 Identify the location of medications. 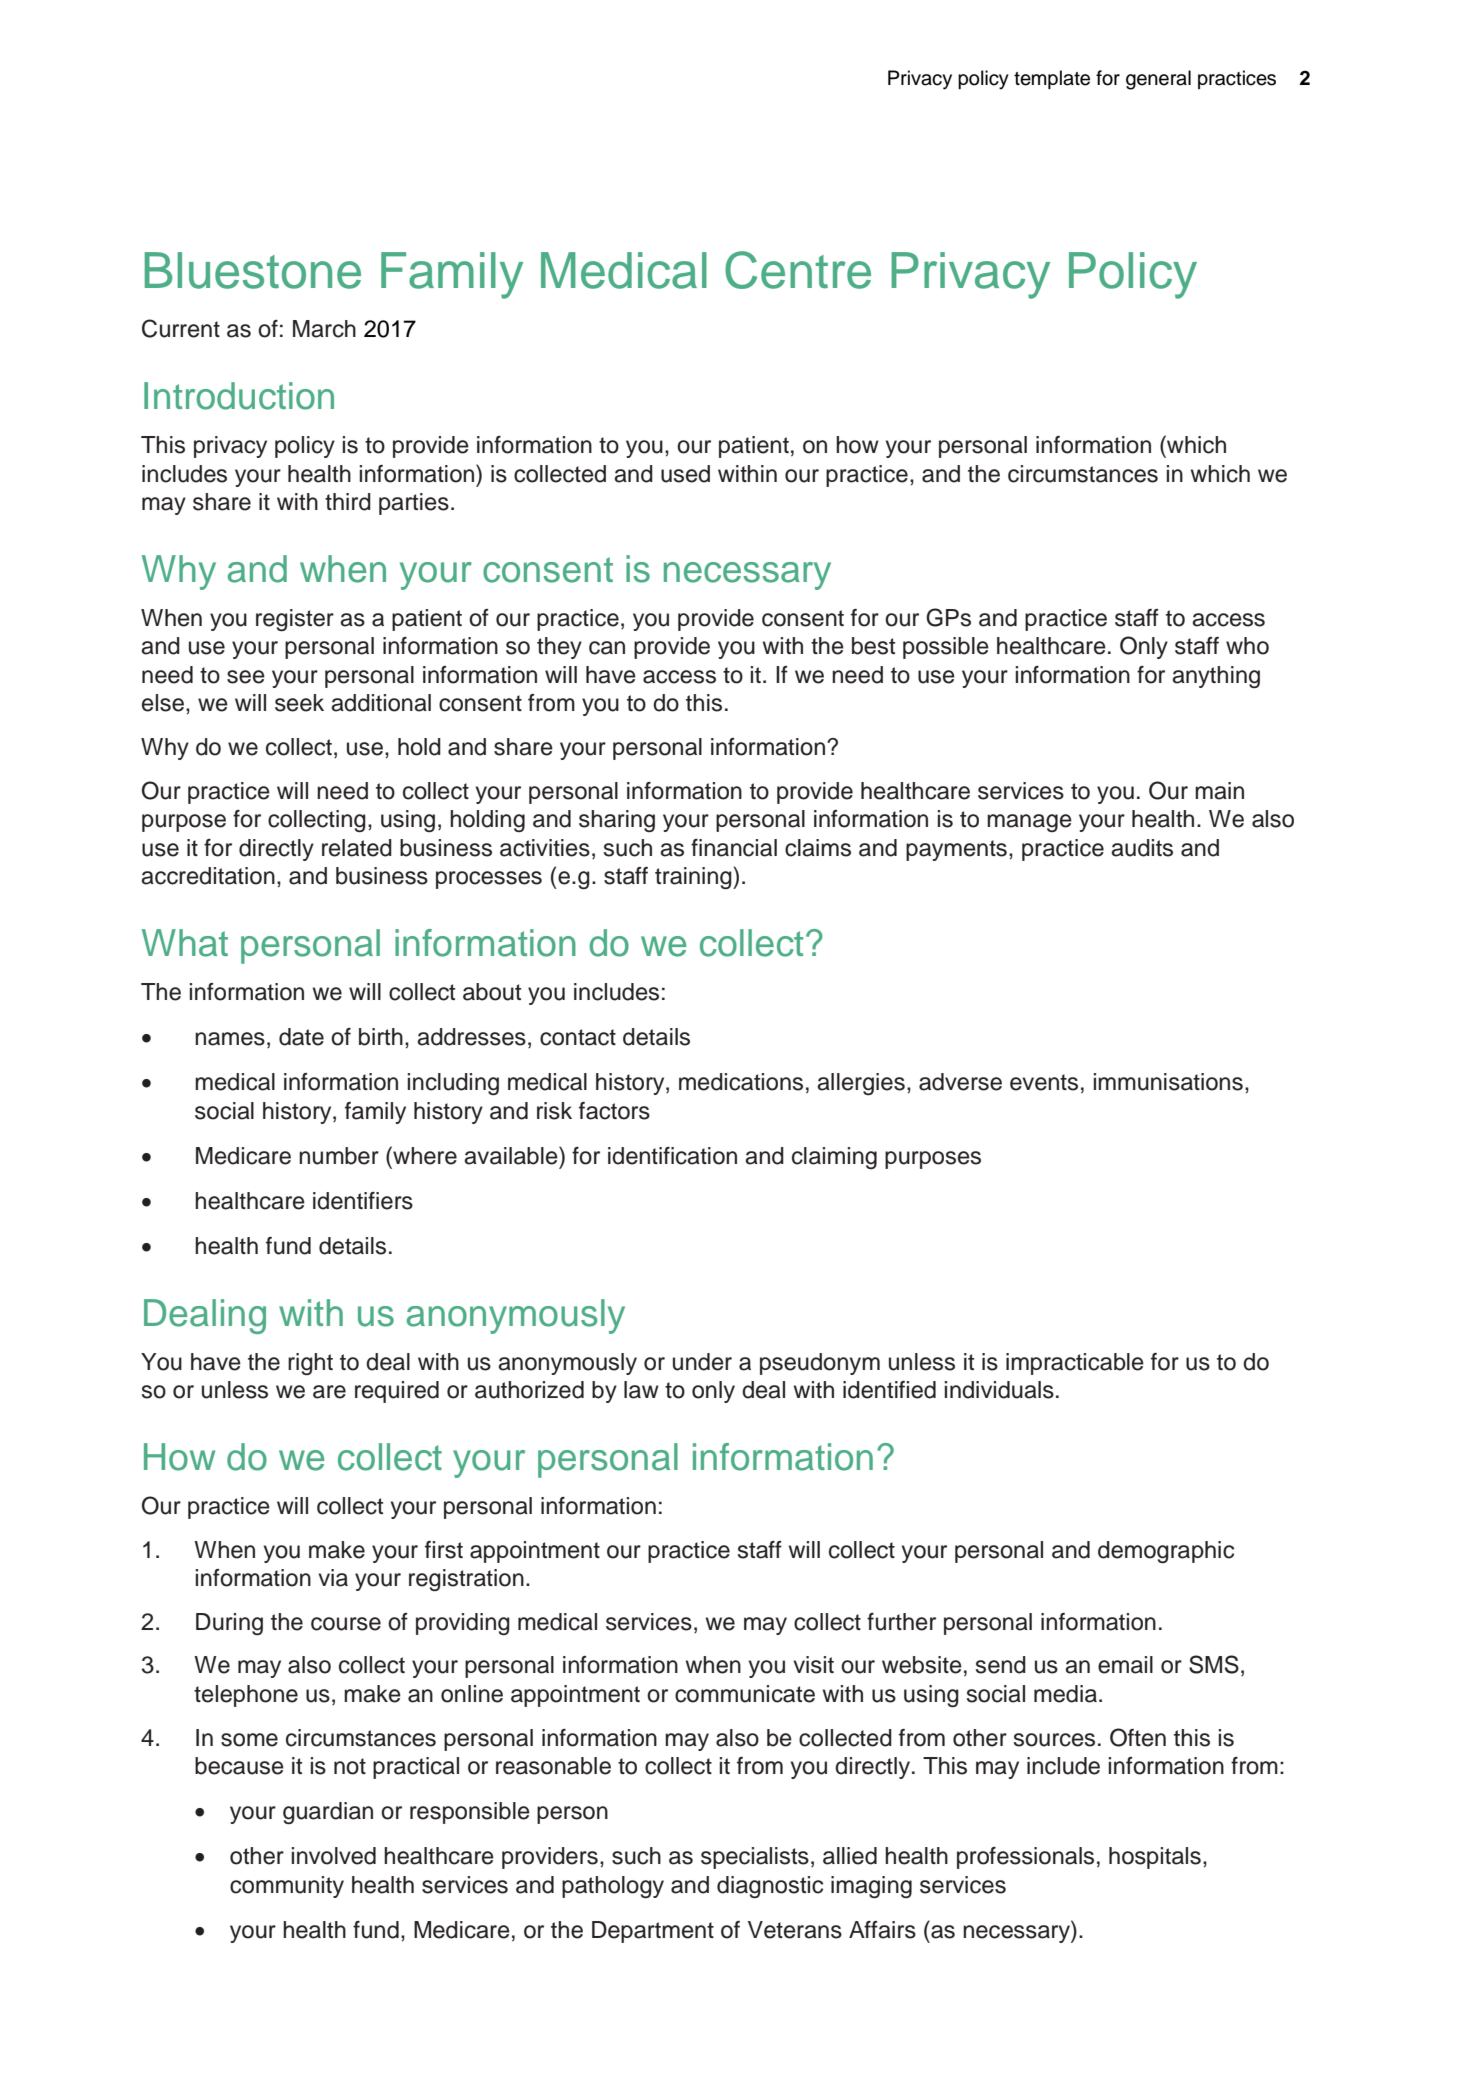
(741, 1082).
